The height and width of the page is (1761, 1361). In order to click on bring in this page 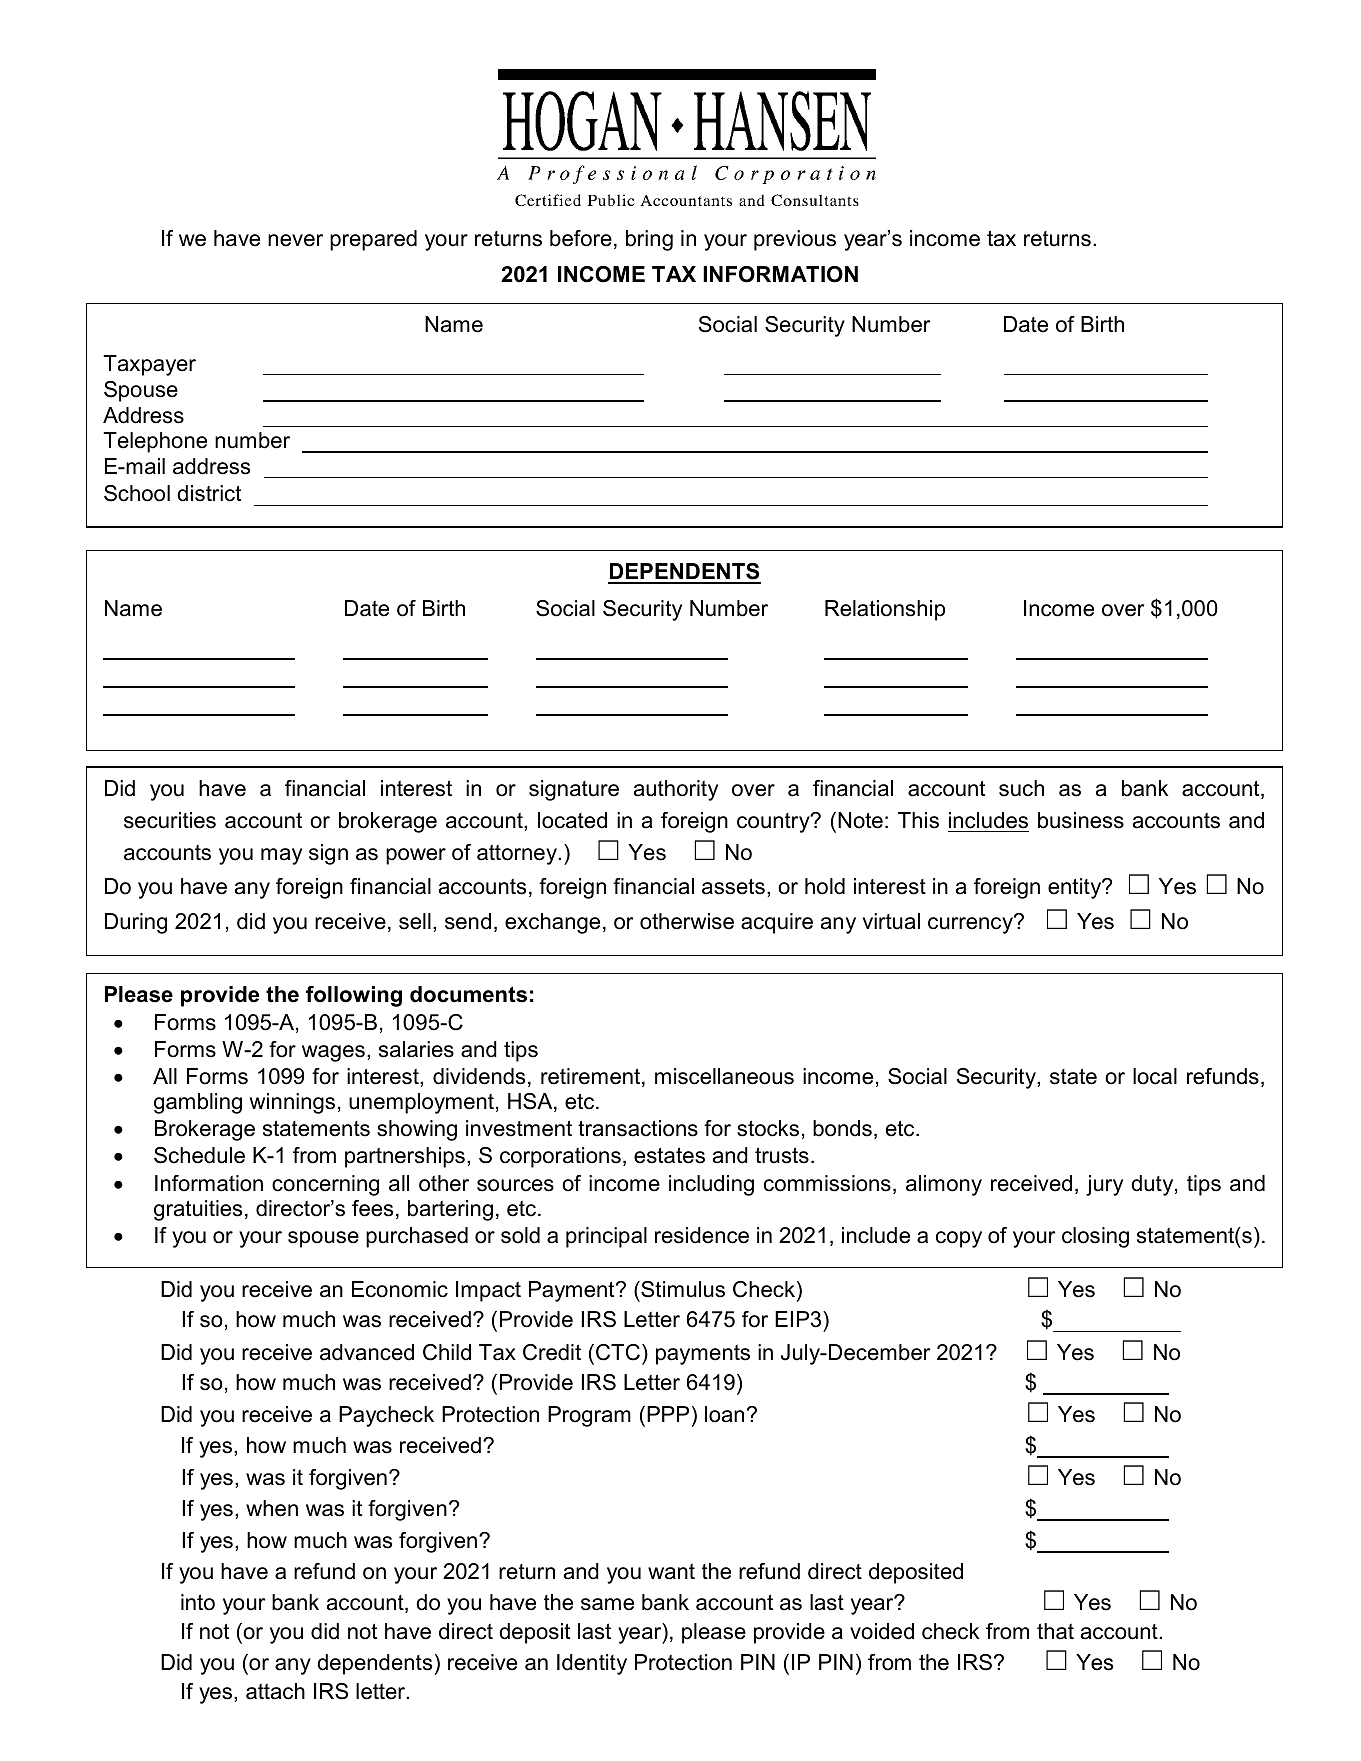, I will do `click(649, 240)`.
